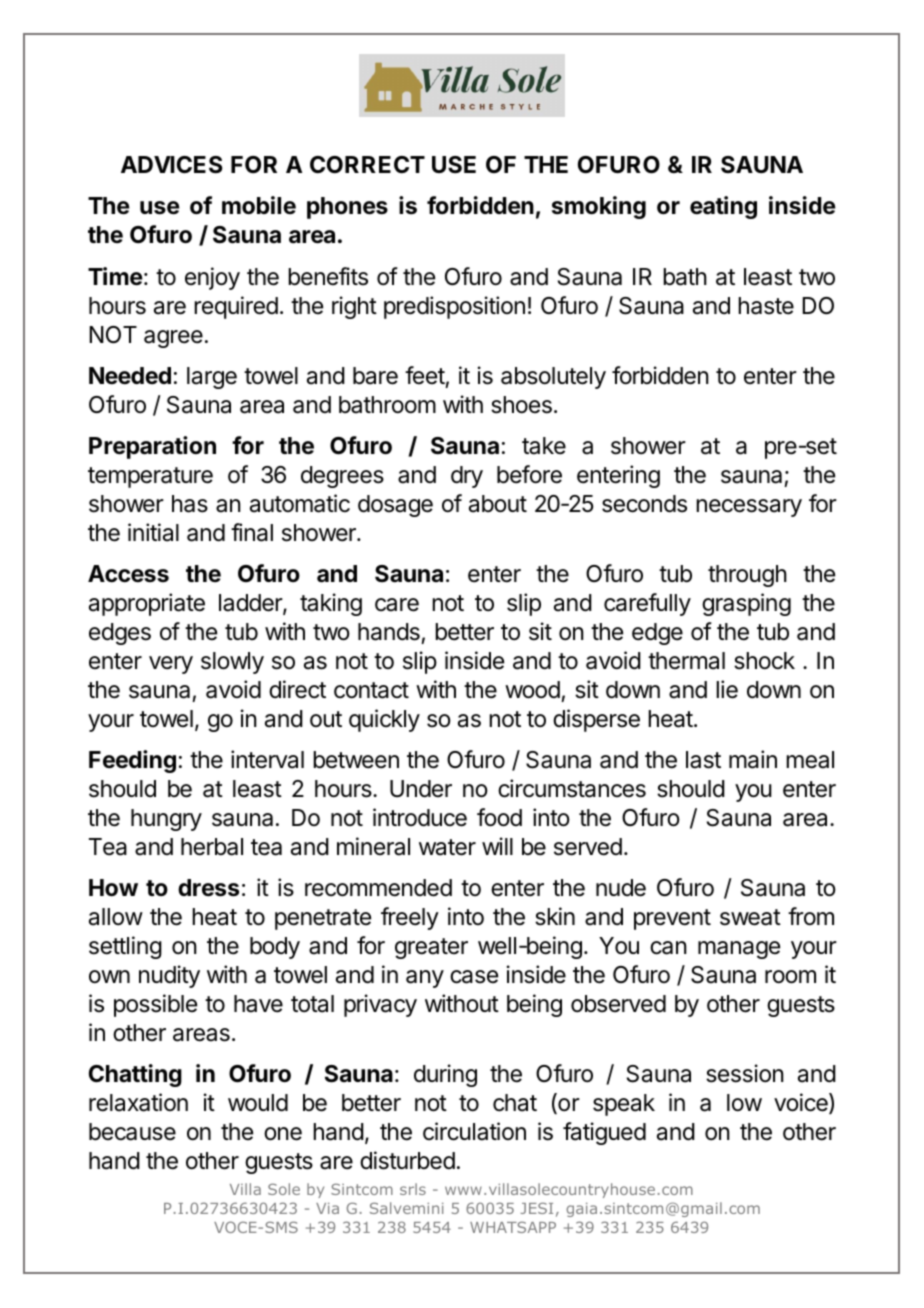  I want to click on because, so click(132, 1132).
